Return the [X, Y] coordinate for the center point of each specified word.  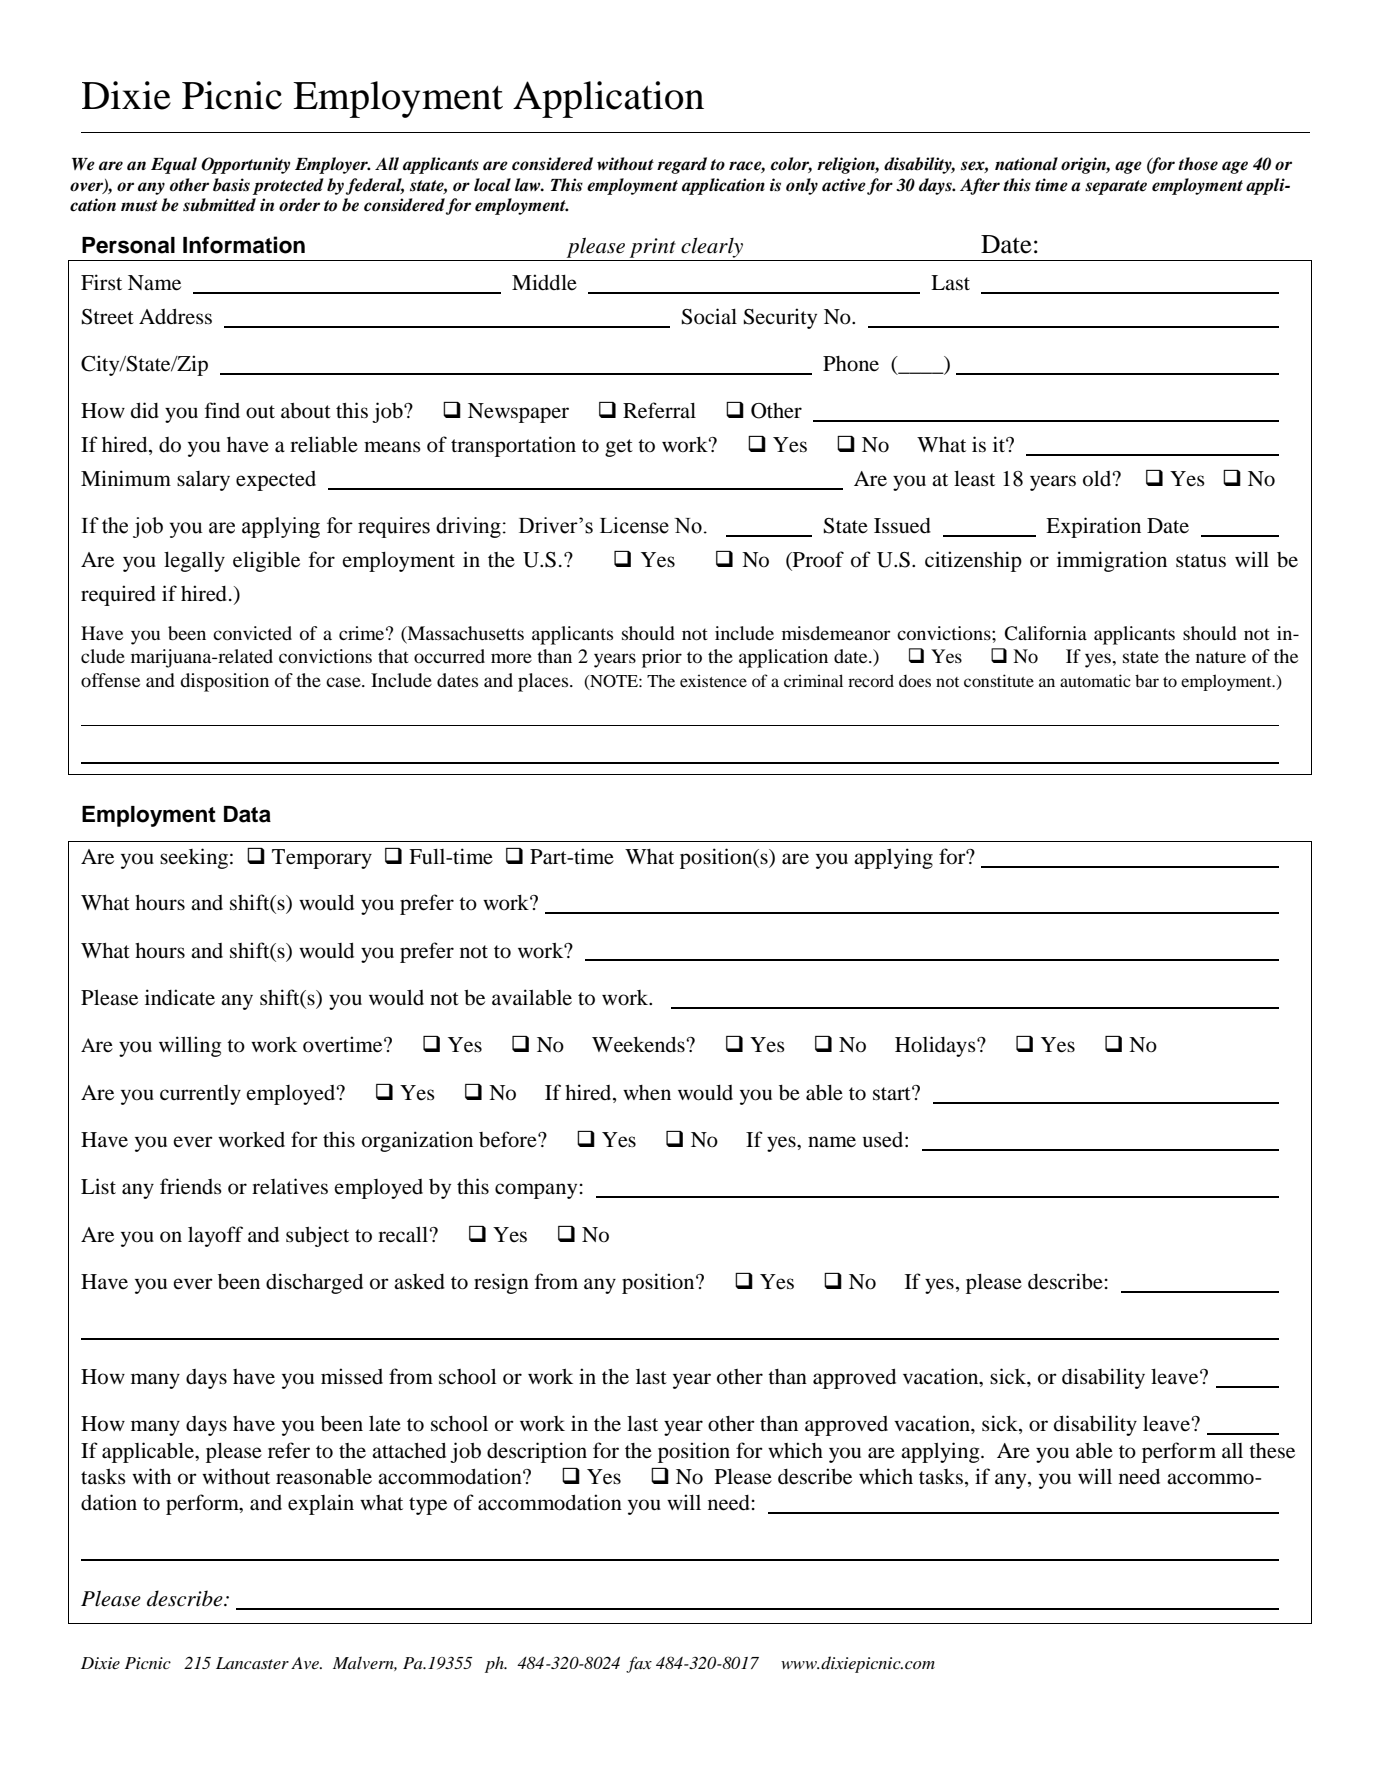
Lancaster [252, 1663]
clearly [712, 247]
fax [639, 1664]
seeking [194, 858]
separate [1116, 187]
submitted [219, 205]
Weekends [639, 1044]
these [1272, 1451]
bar [1147, 680]
